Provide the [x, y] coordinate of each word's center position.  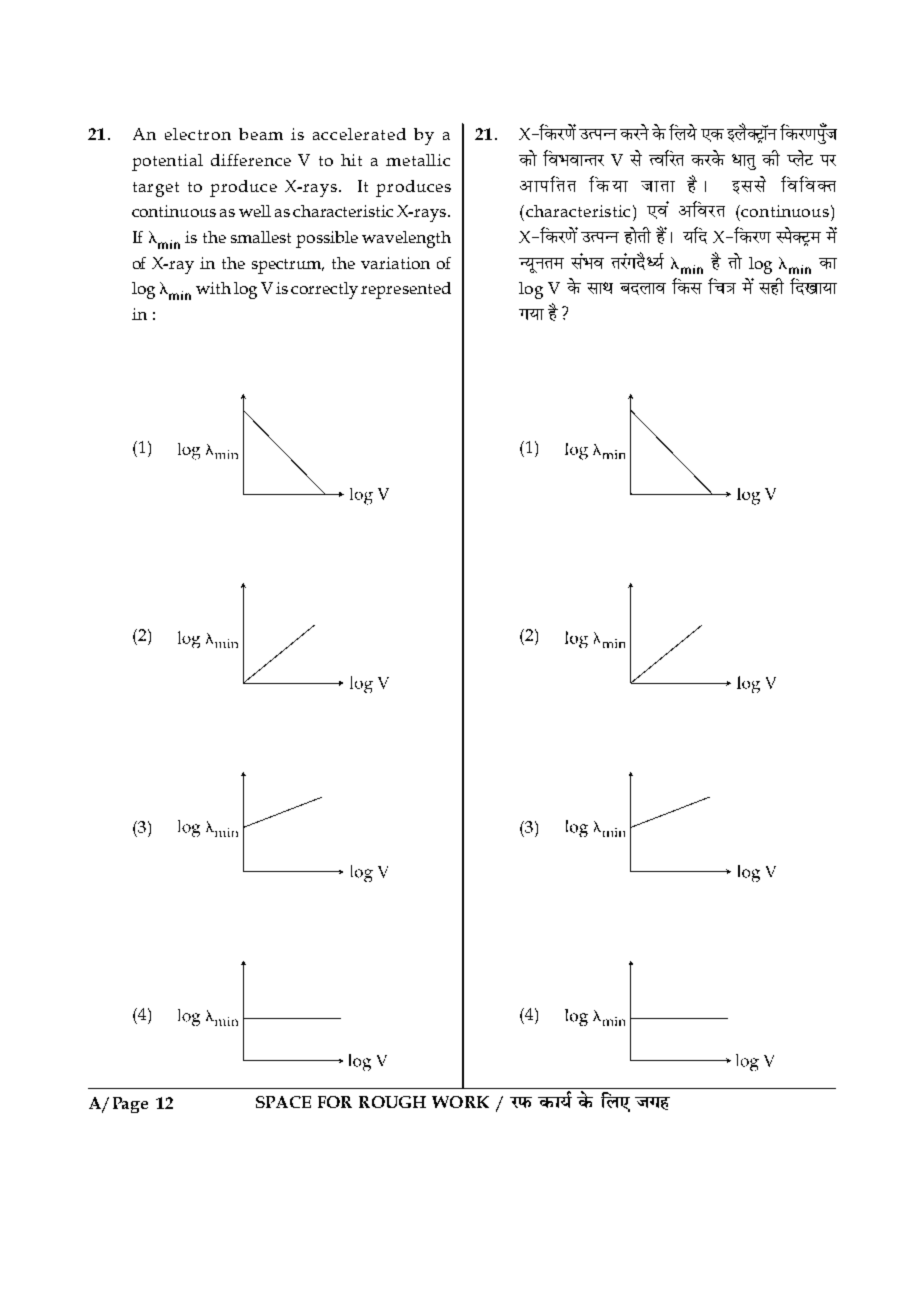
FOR [335, 1102]
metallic [418, 160]
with [213, 288]
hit [351, 160]
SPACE [283, 1102]
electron [198, 134]
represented [406, 290]
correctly [324, 290]
